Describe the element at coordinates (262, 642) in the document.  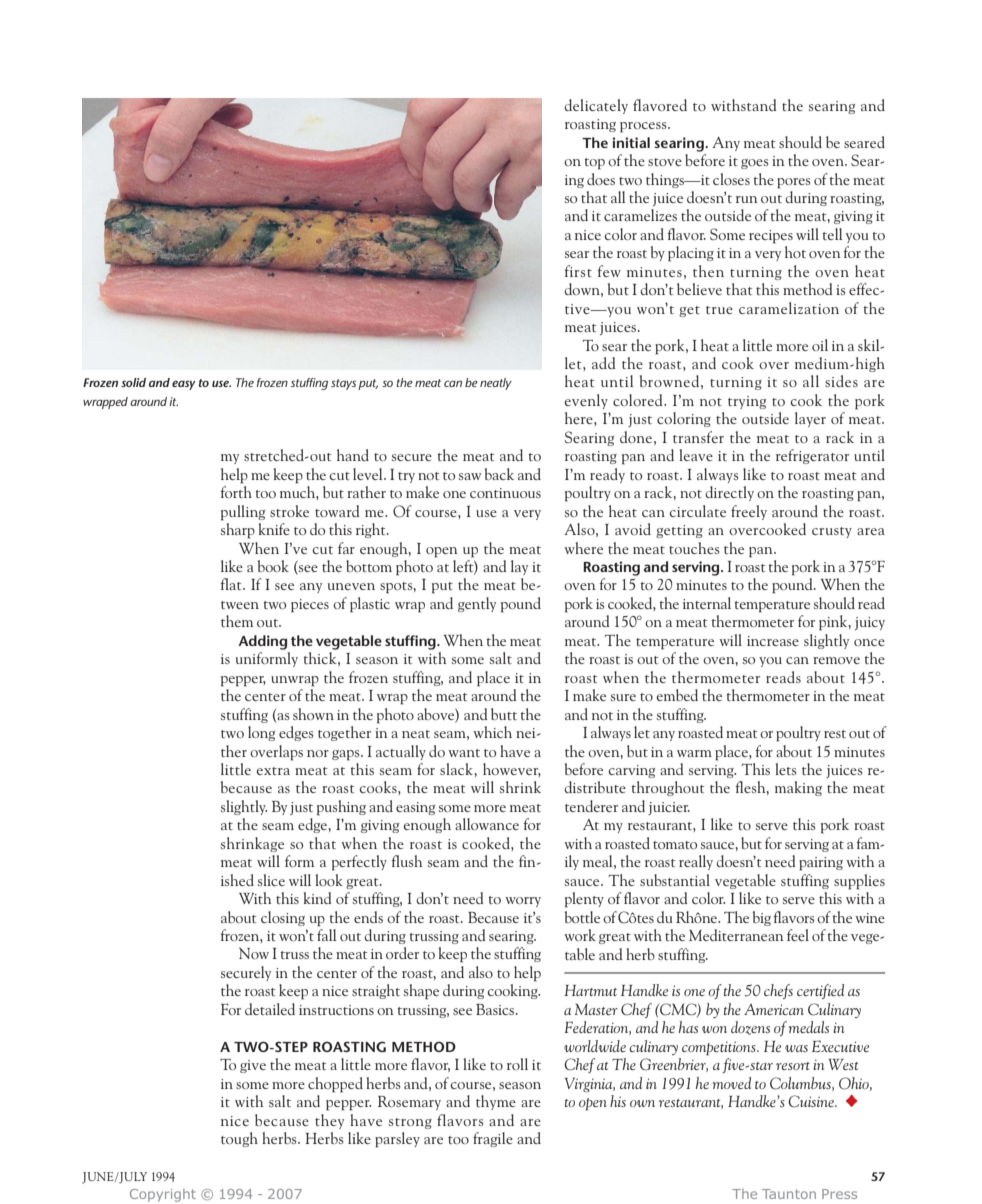
I see `Adding` at that location.
